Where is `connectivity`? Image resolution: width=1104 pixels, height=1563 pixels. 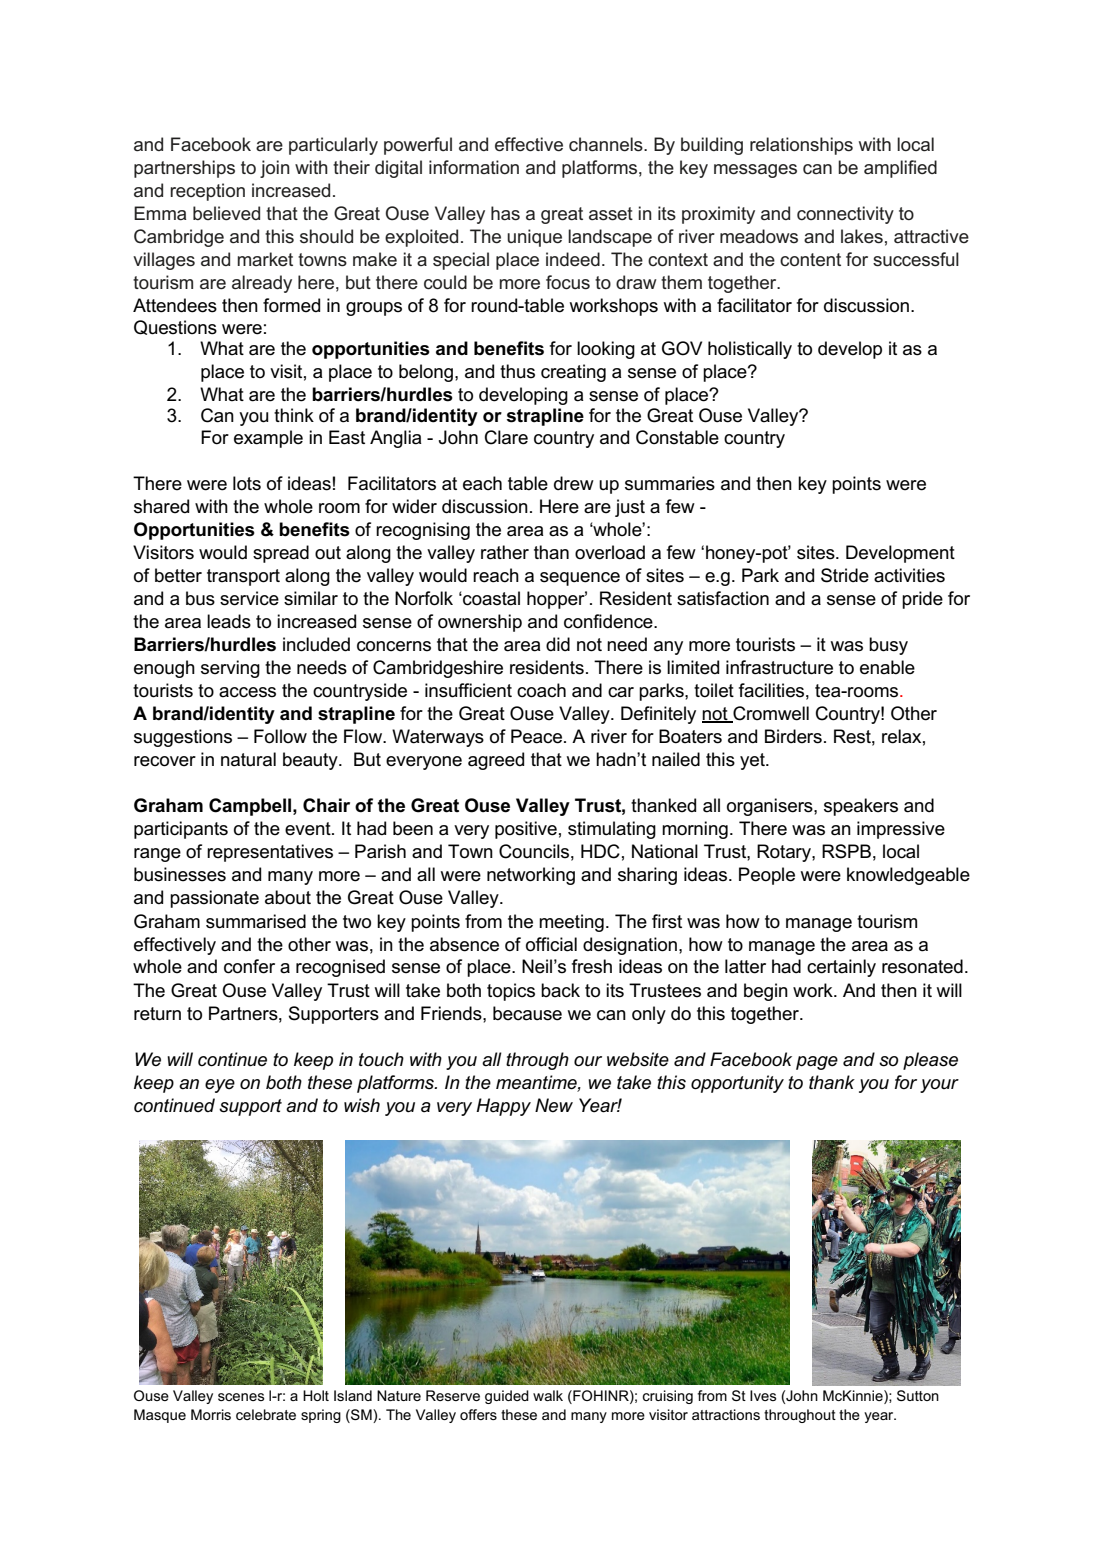
connectivity is located at coordinates (845, 215).
